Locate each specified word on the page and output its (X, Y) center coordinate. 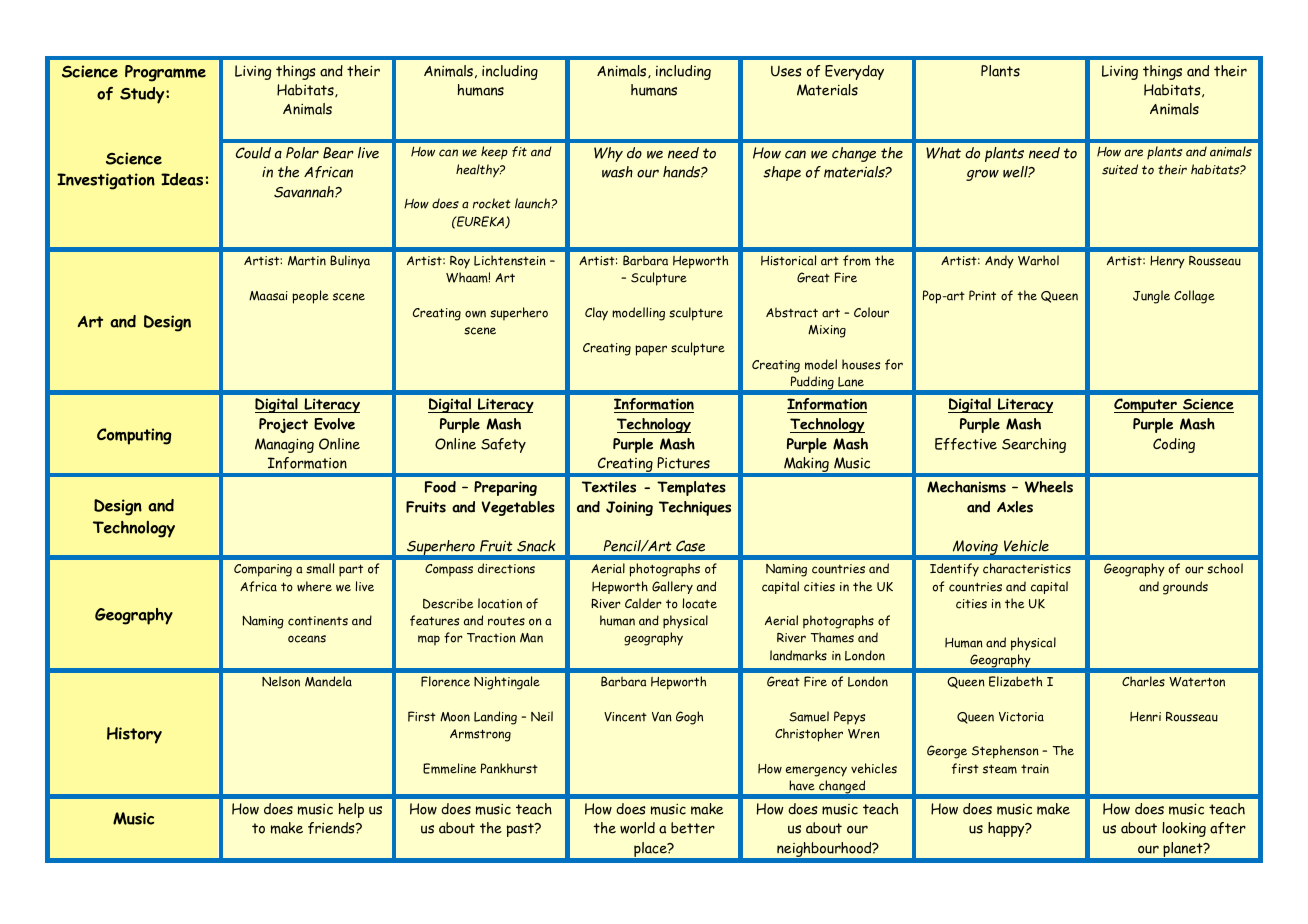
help (351, 810)
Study (143, 95)
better (693, 828)
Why (608, 154)
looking (1184, 829)
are (1134, 153)
